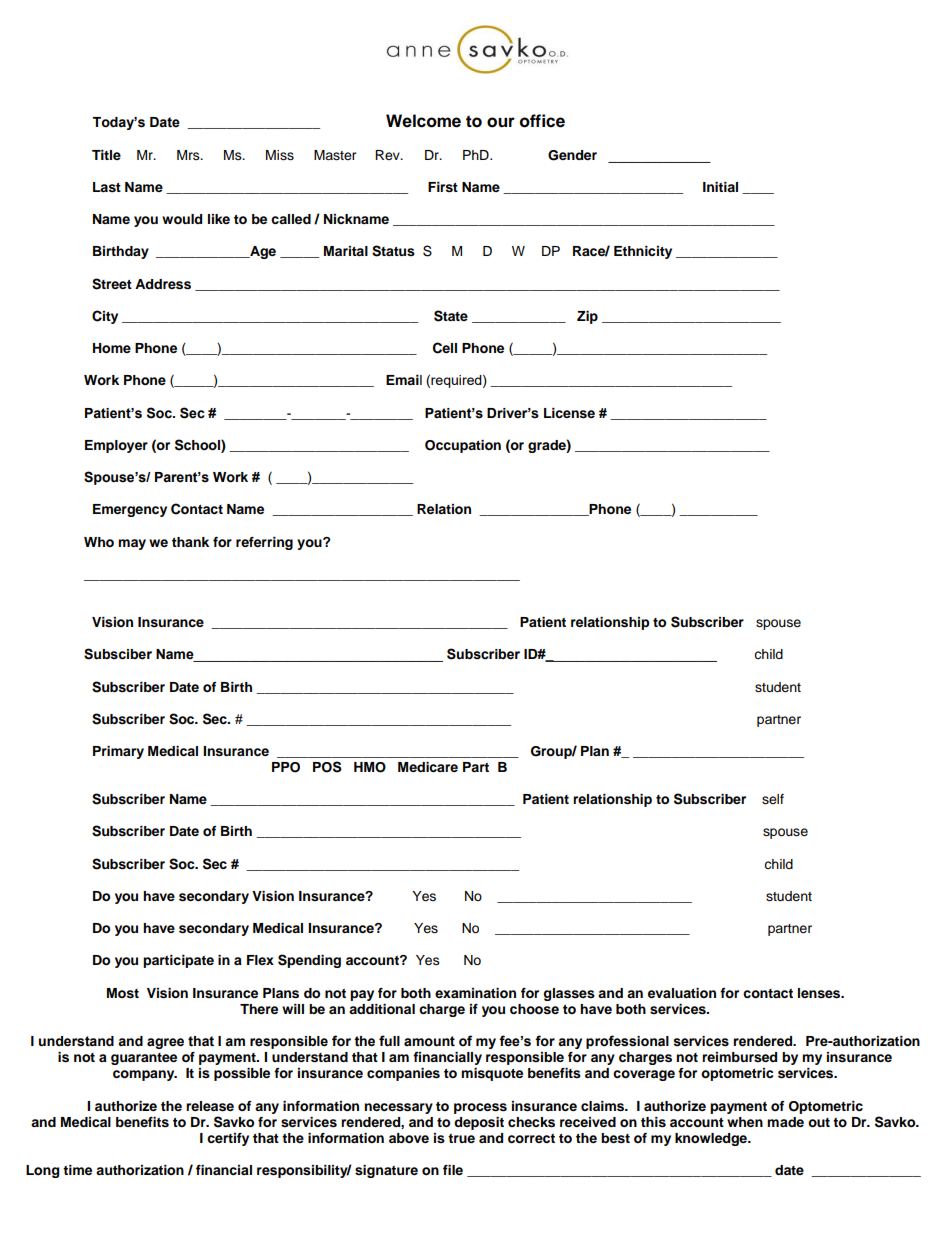  I want to click on Medicare, so click(428, 767).
